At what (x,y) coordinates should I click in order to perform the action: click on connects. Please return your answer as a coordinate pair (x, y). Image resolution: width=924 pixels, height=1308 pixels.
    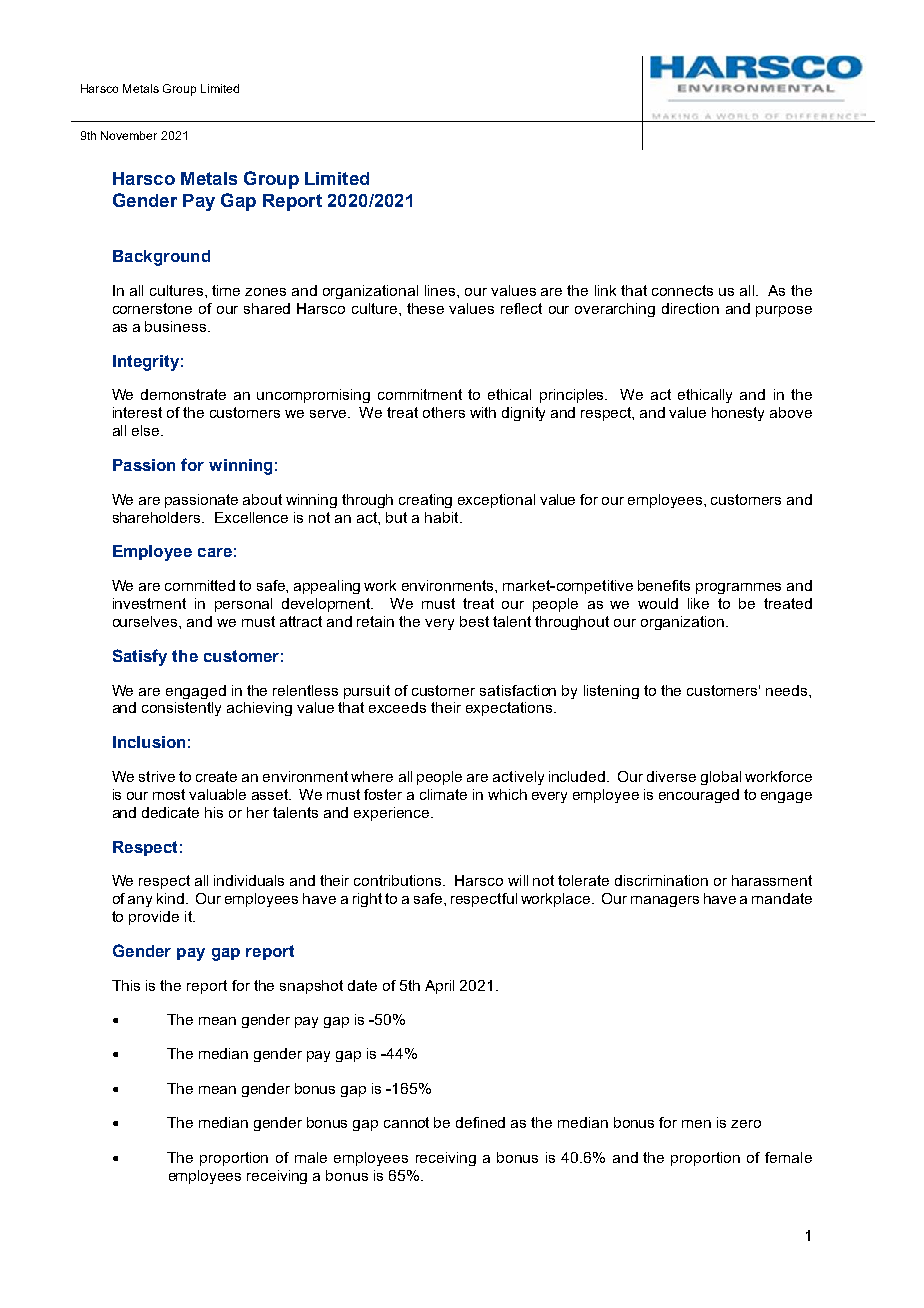
    Looking at the image, I should click on (682, 290).
